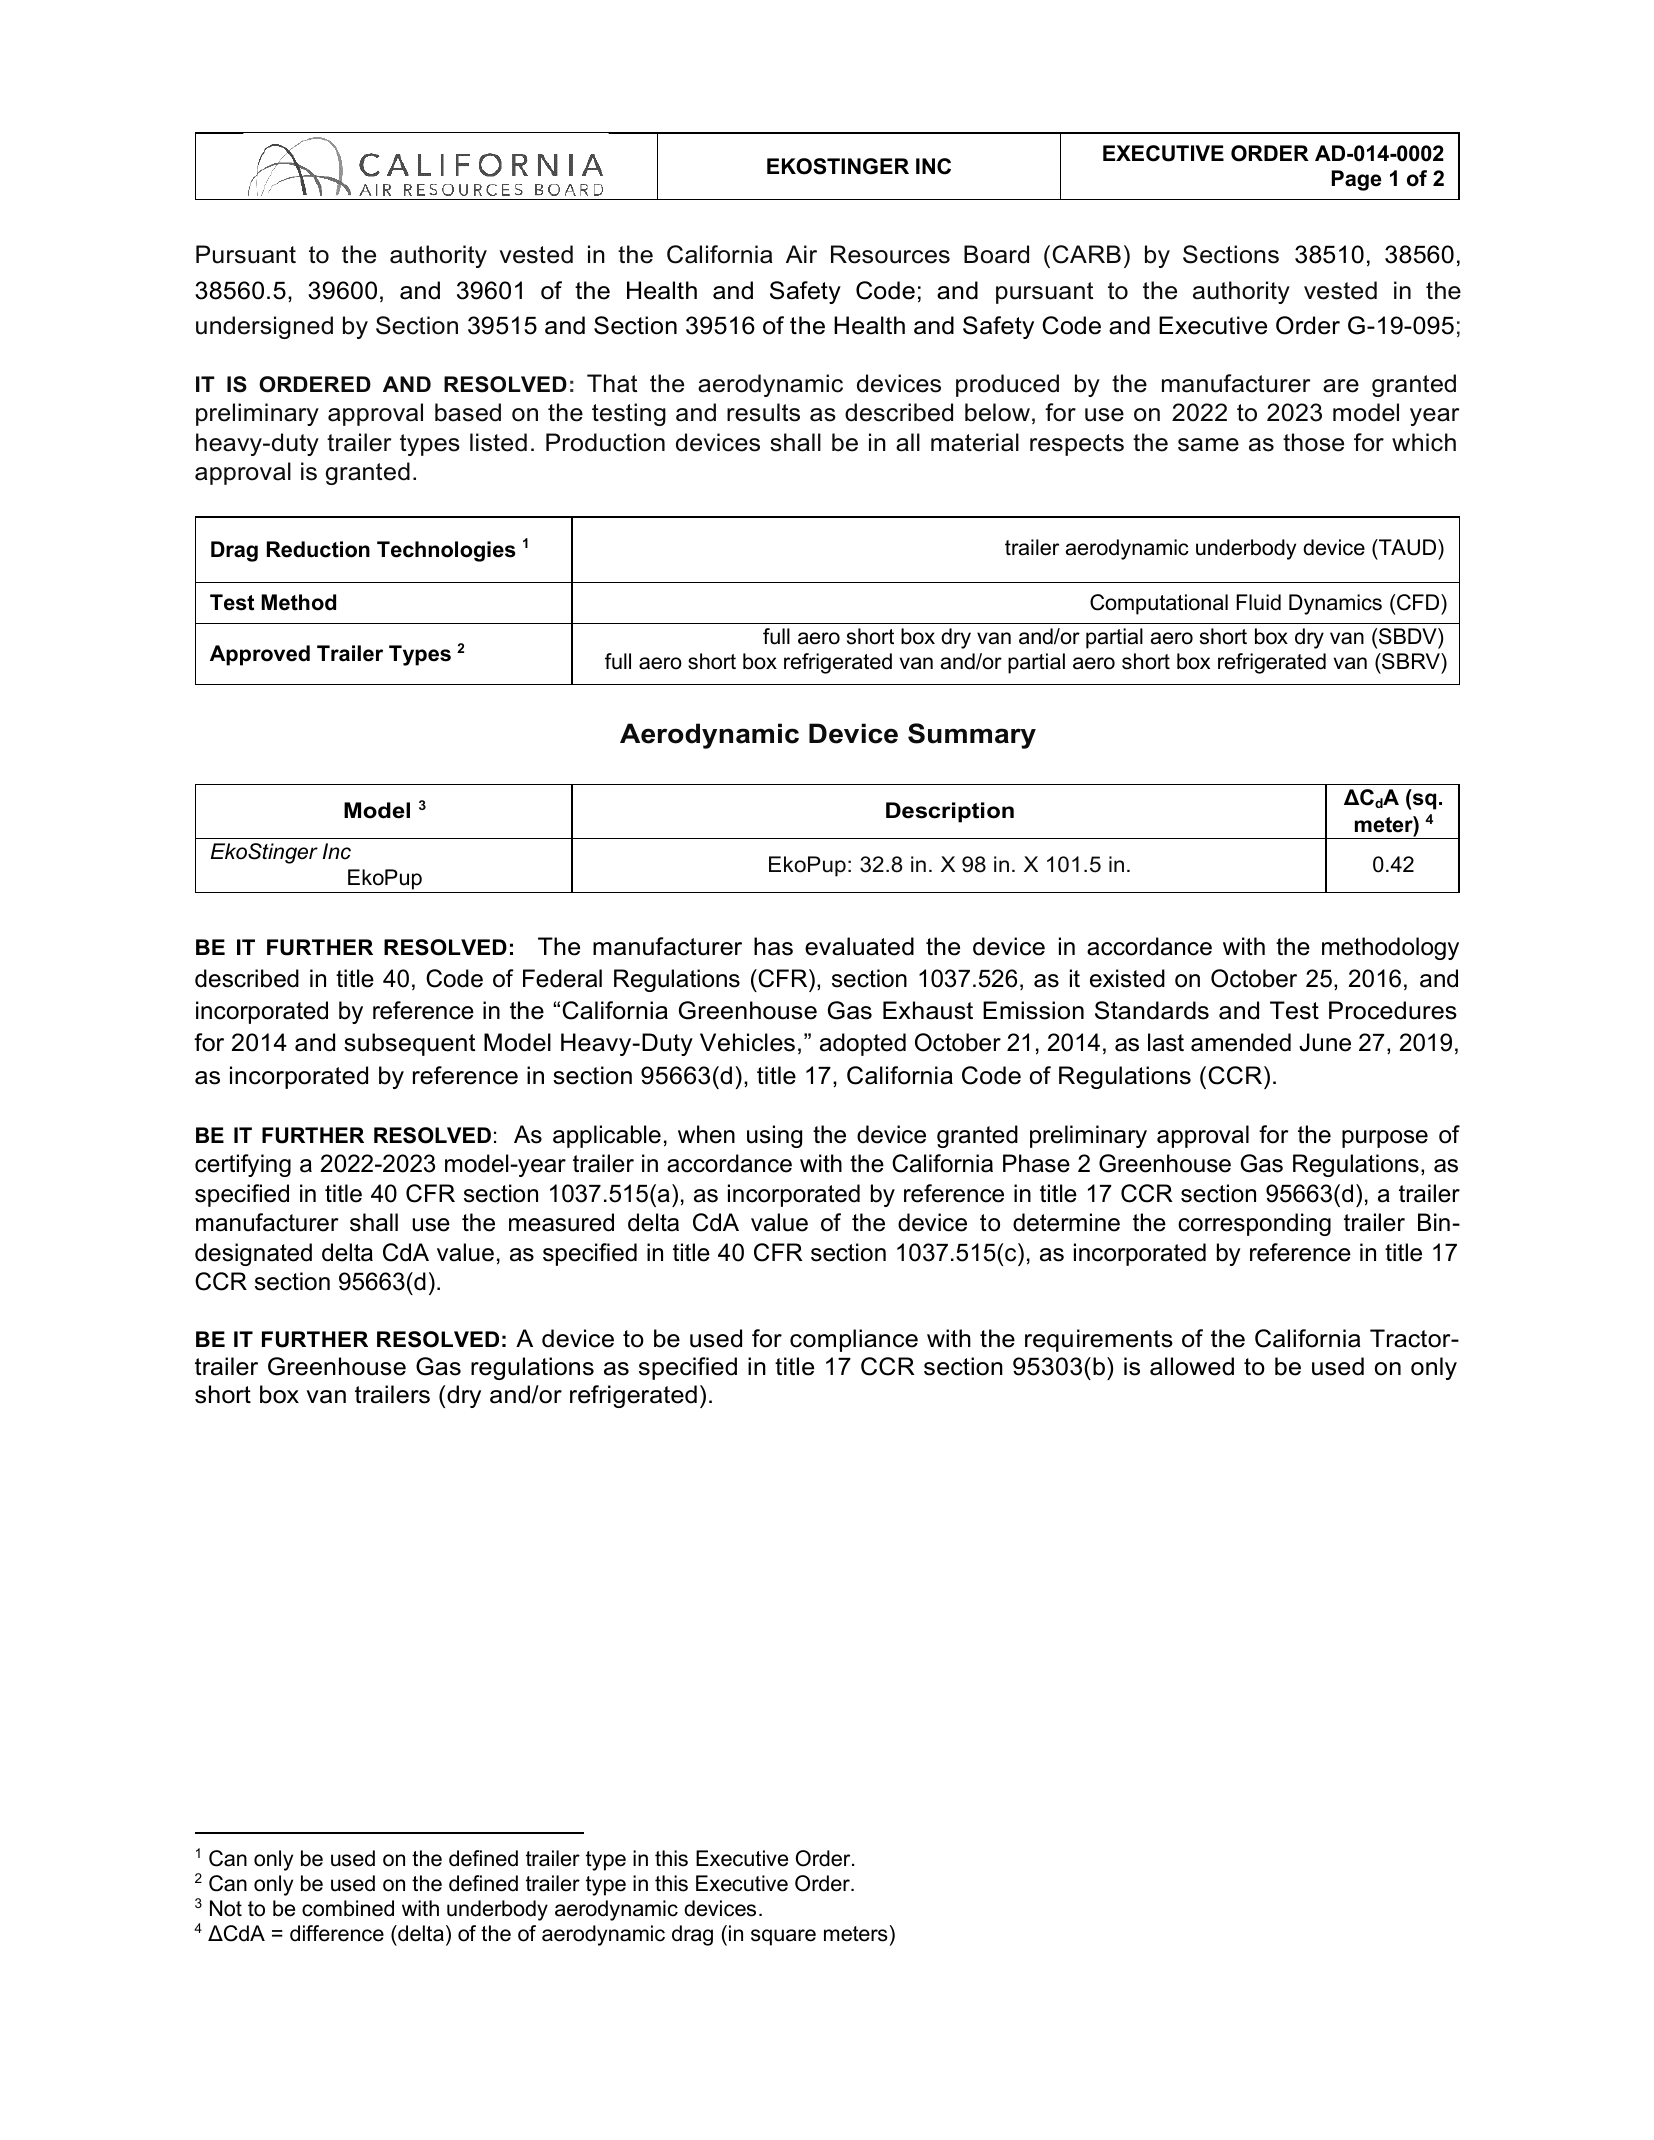 This screenshot has height=2140, width=1654. I want to click on Page, so click(1356, 180).
